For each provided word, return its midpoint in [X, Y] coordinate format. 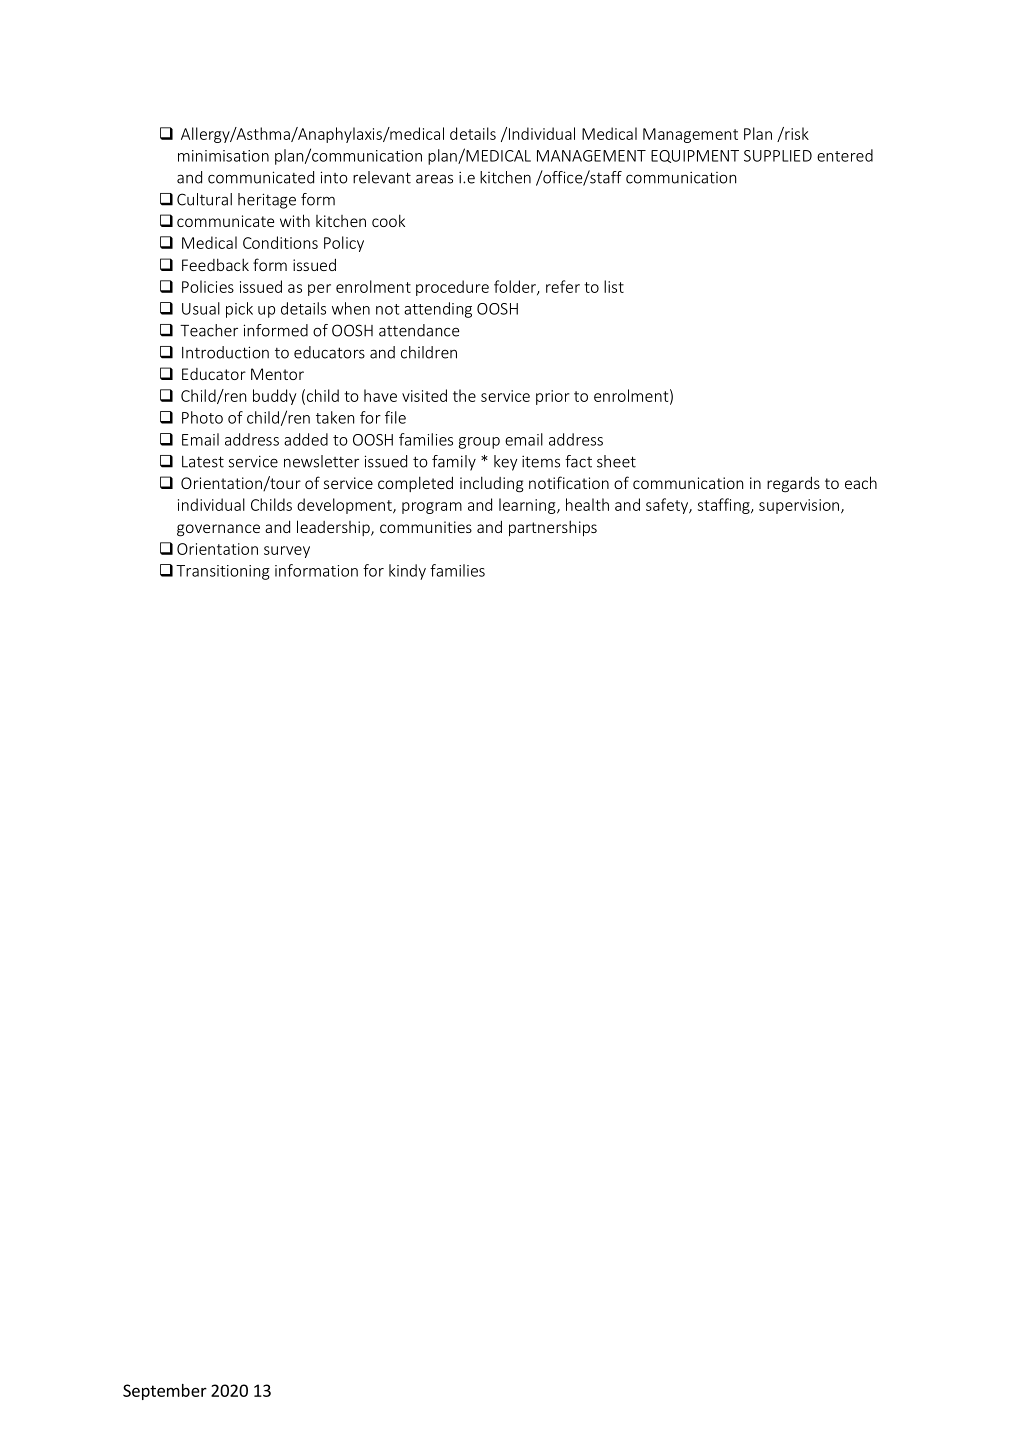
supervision [799, 506]
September [165, 1392]
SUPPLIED [778, 156]
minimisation [223, 156]
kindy [407, 572]
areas [434, 179]
